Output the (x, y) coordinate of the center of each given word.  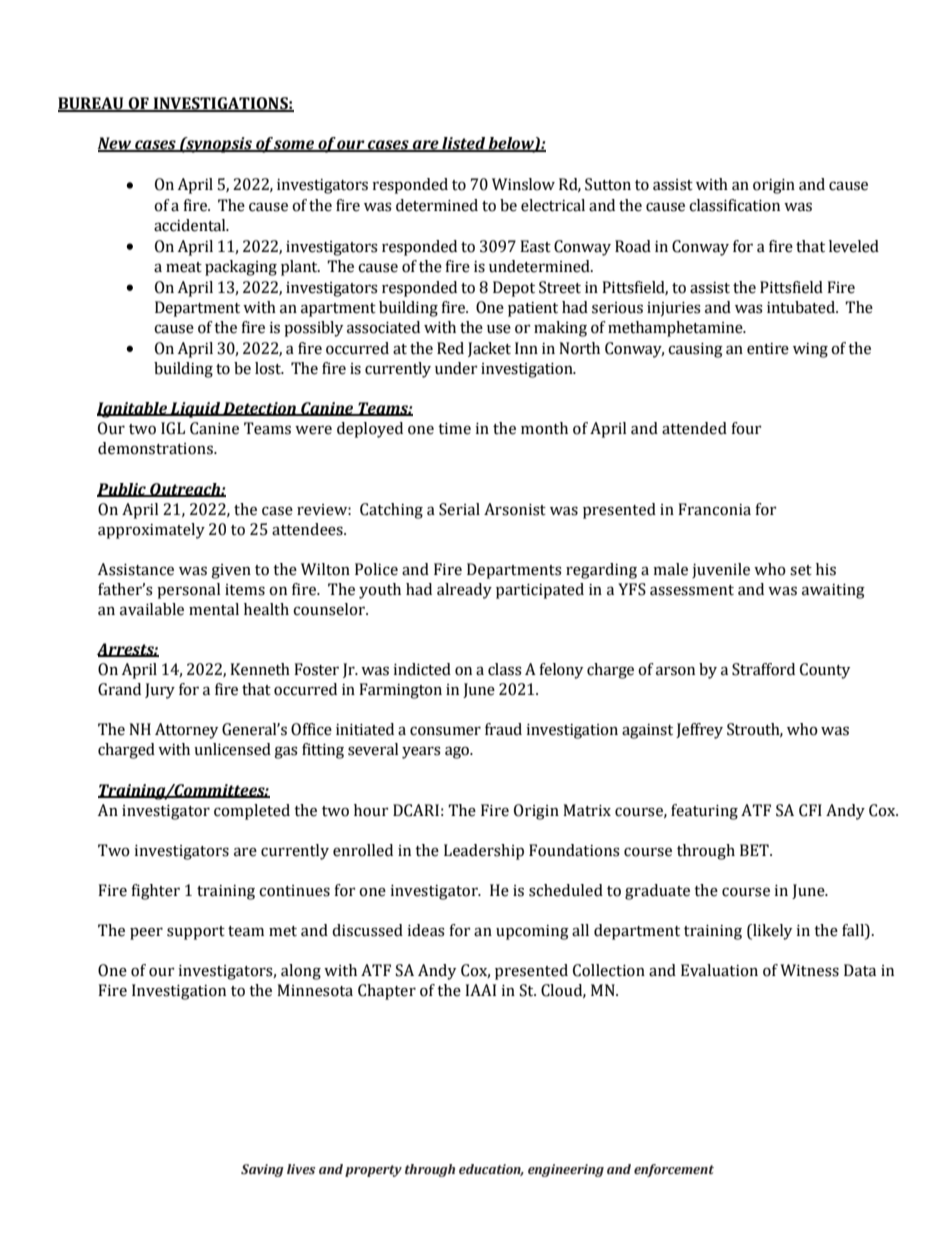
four (746, 428)
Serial (459, 509)
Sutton (608, 184)
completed (252, 812)
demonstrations (156, 448)
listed (463, 144)
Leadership (484, 852)
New (115, 144)
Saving (262, 1170)
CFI (810, 810)
